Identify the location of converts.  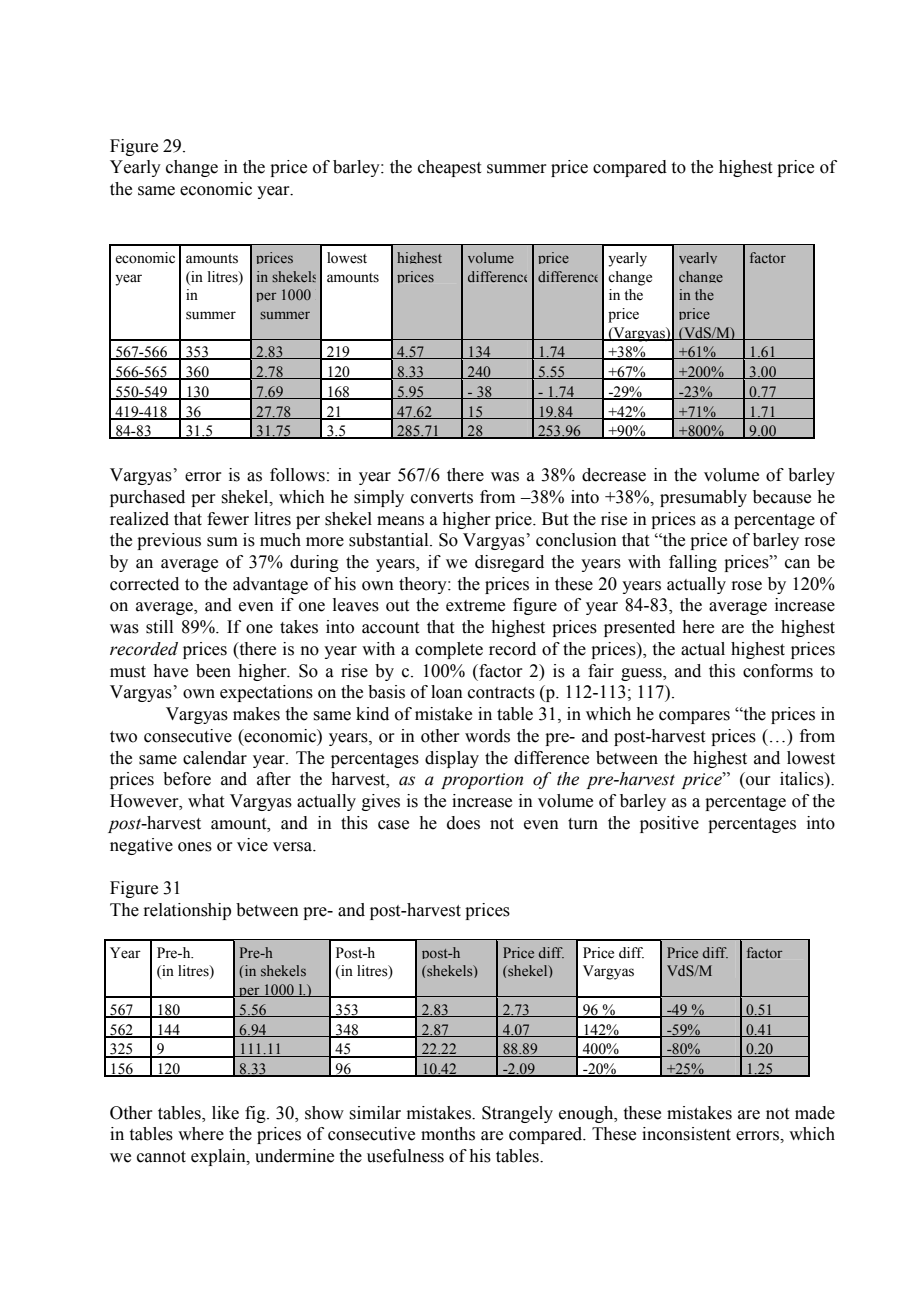
(442, 498).
